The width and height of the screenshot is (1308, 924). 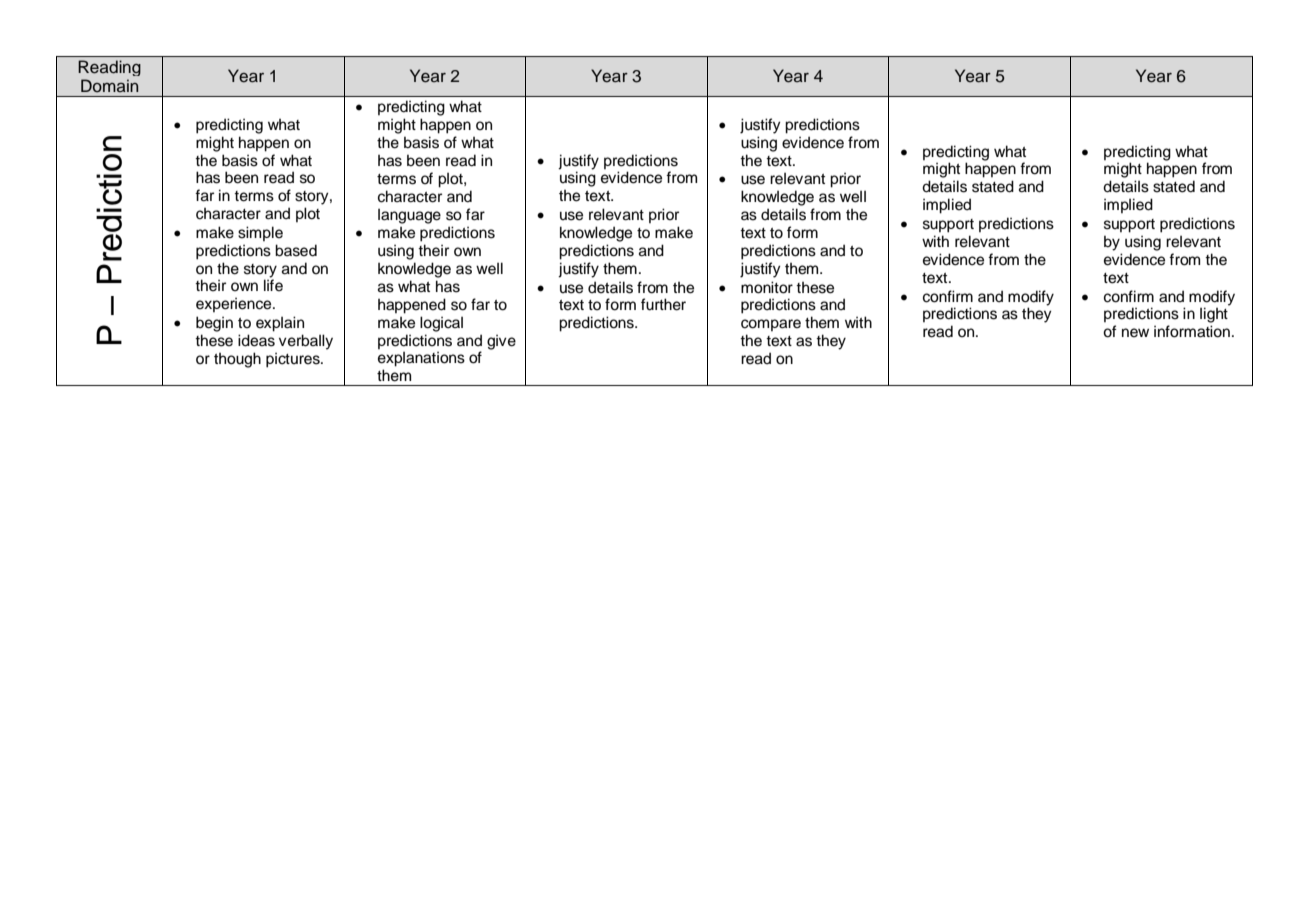 What do you see at coordinates (501, 342) in the screenshot?
I see `give` at bounding box center [501, 342].
